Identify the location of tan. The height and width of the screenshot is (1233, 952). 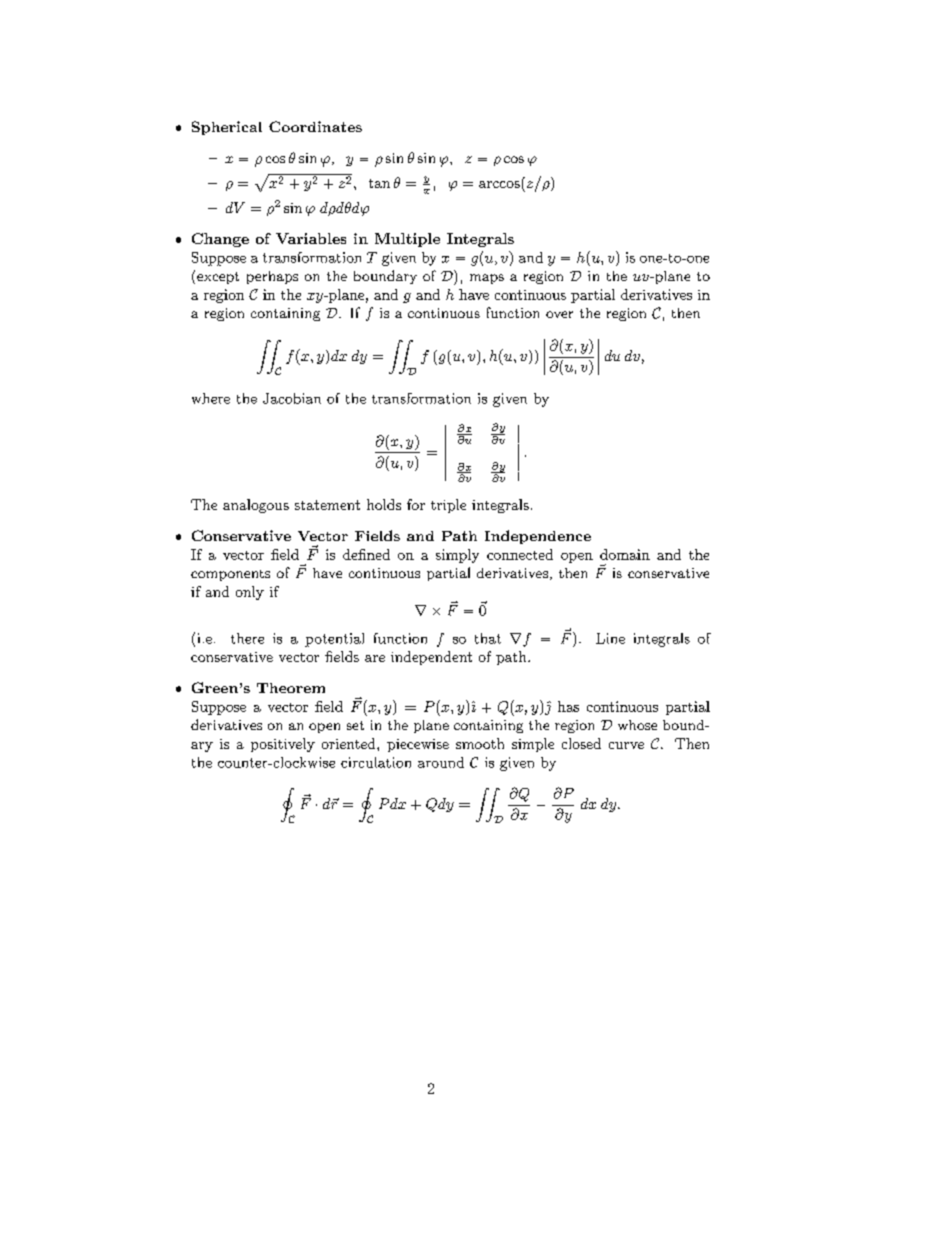
(379, 183).
